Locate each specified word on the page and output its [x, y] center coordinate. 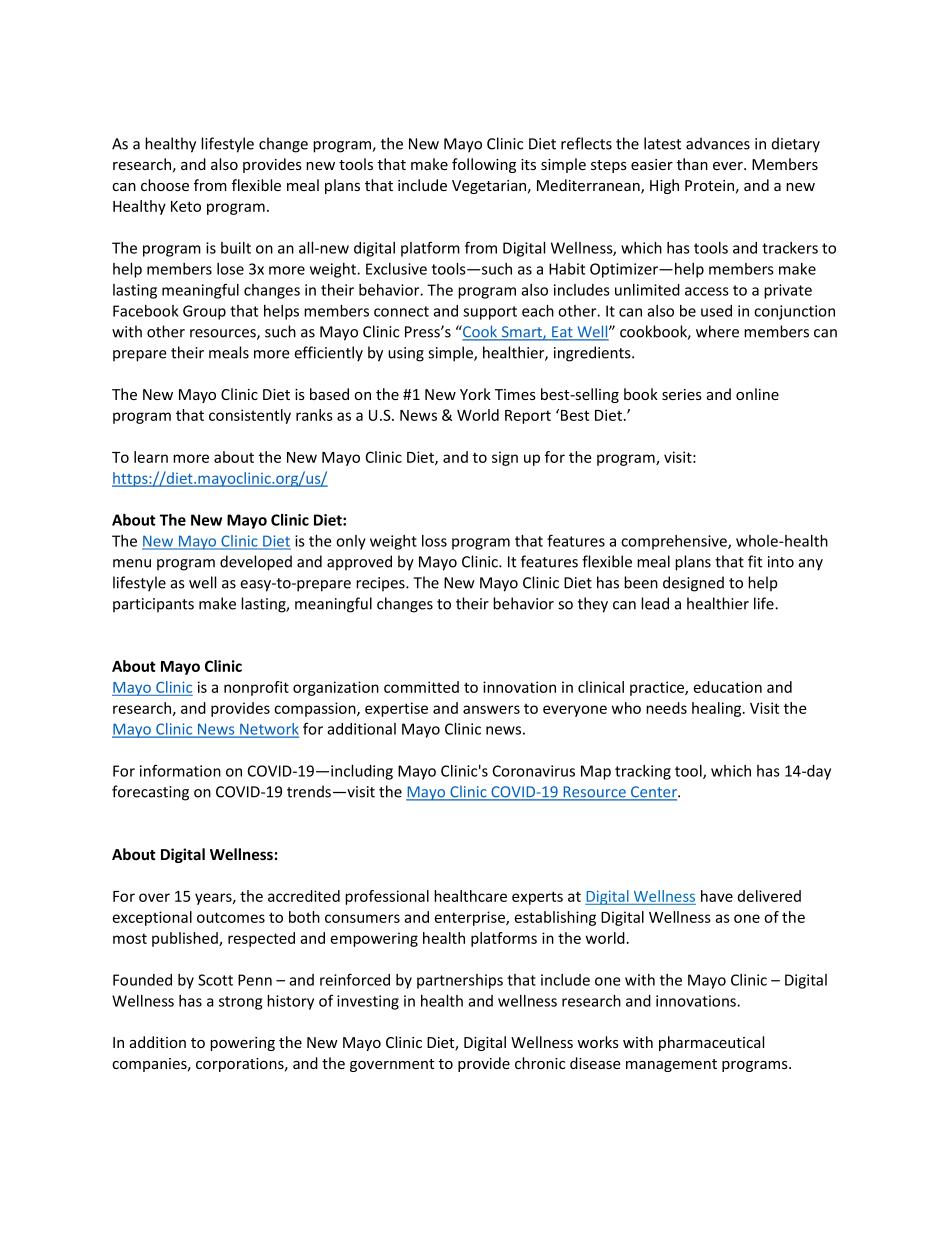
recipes [381, 584]
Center [654, 793]
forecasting [150, 793]
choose [165, 185]
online [757, 394]
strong [240, 1003]
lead [655, 603]
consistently [250, 416]
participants [153, 605]
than [692, 164]
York [475, 394]
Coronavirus [534, 771]
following [484, 165]
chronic [540, 1063]
